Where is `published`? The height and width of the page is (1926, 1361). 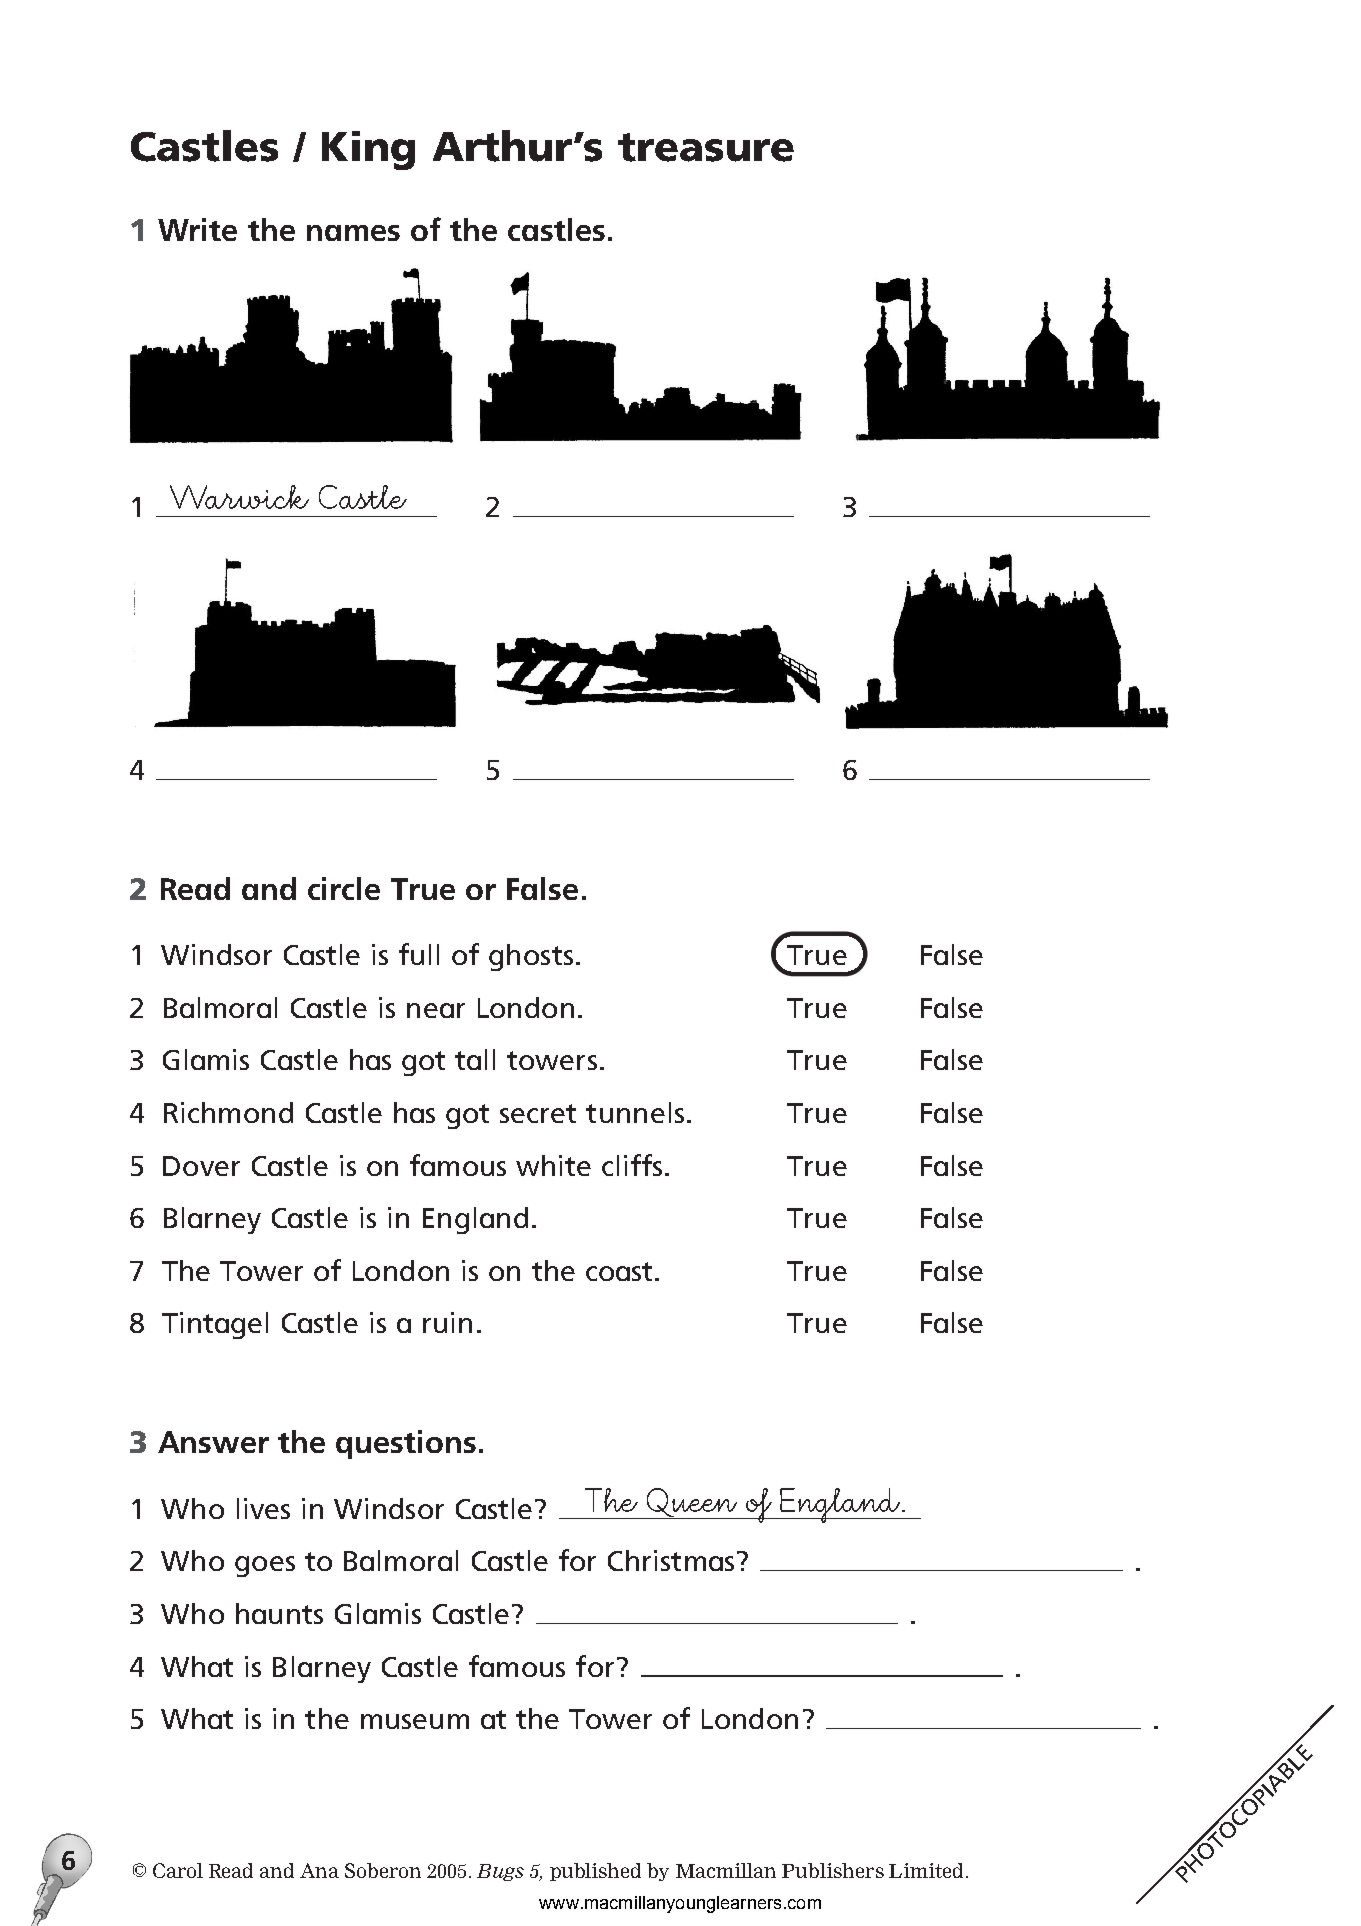
published is located at coordinates (595, 1872).
